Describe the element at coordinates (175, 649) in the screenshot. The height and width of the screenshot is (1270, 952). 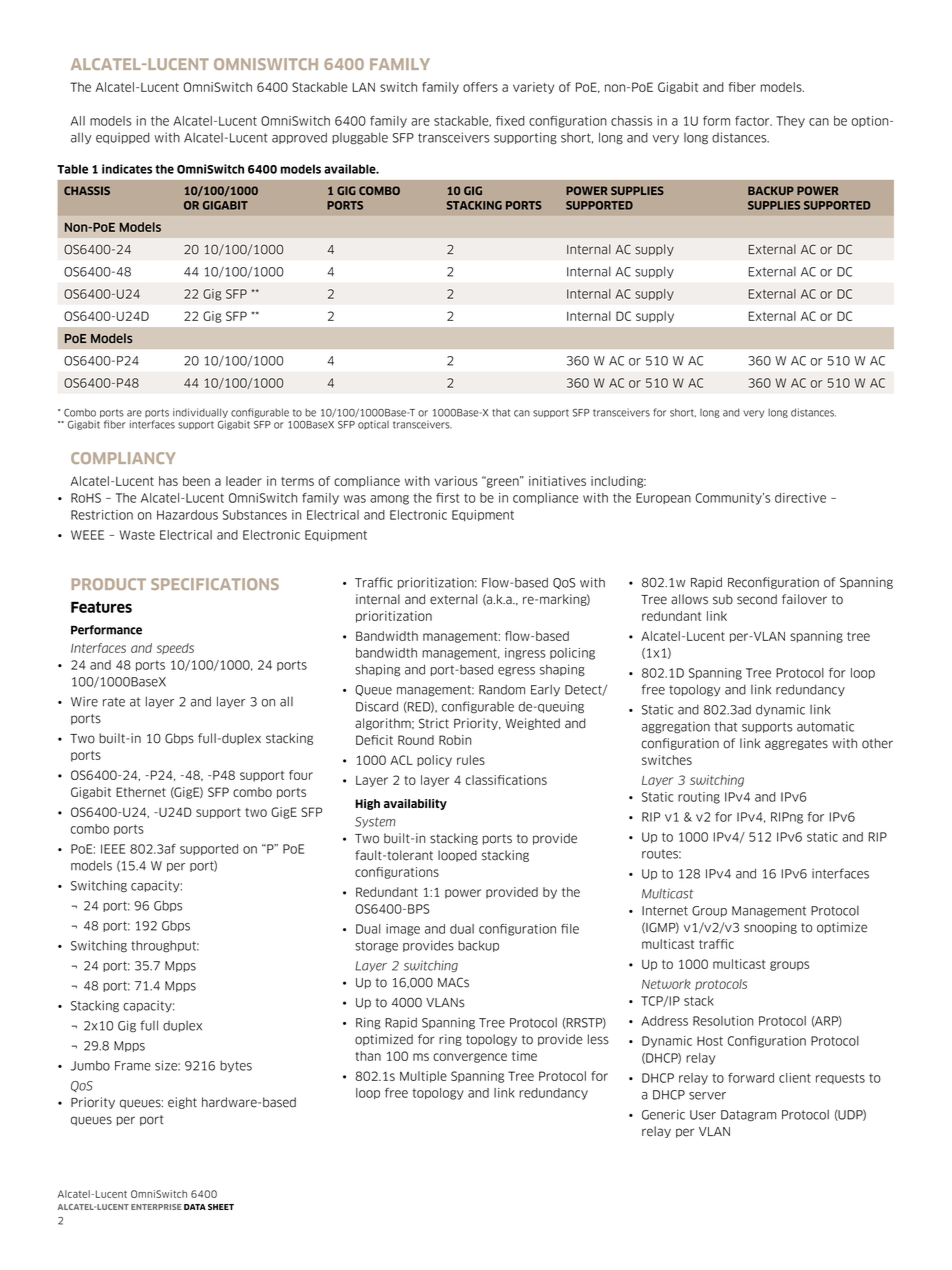
I see `speeds` at that location.
